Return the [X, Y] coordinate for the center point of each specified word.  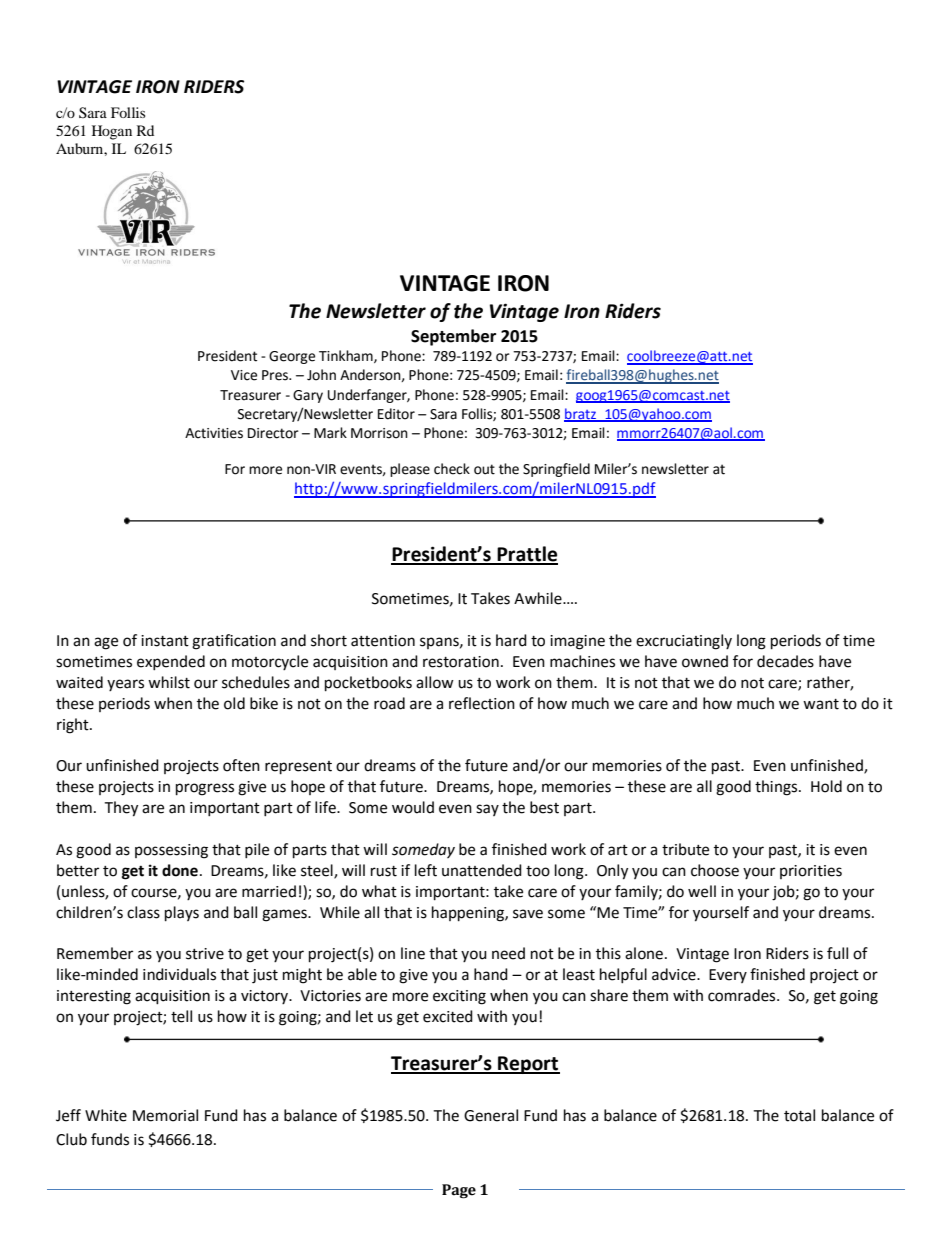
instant [165, 641]
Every [728, 976]
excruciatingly [684, 642]
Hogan [112, 132]
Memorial [165, 1115]
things [777, 788]
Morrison [379, 433]
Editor [396, 414]
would [413, 807]
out [484, 469]
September [453, 337]
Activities [214, 433]
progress [205, 789]
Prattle [526, 555]
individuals [179, 974]
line [413, 953]
